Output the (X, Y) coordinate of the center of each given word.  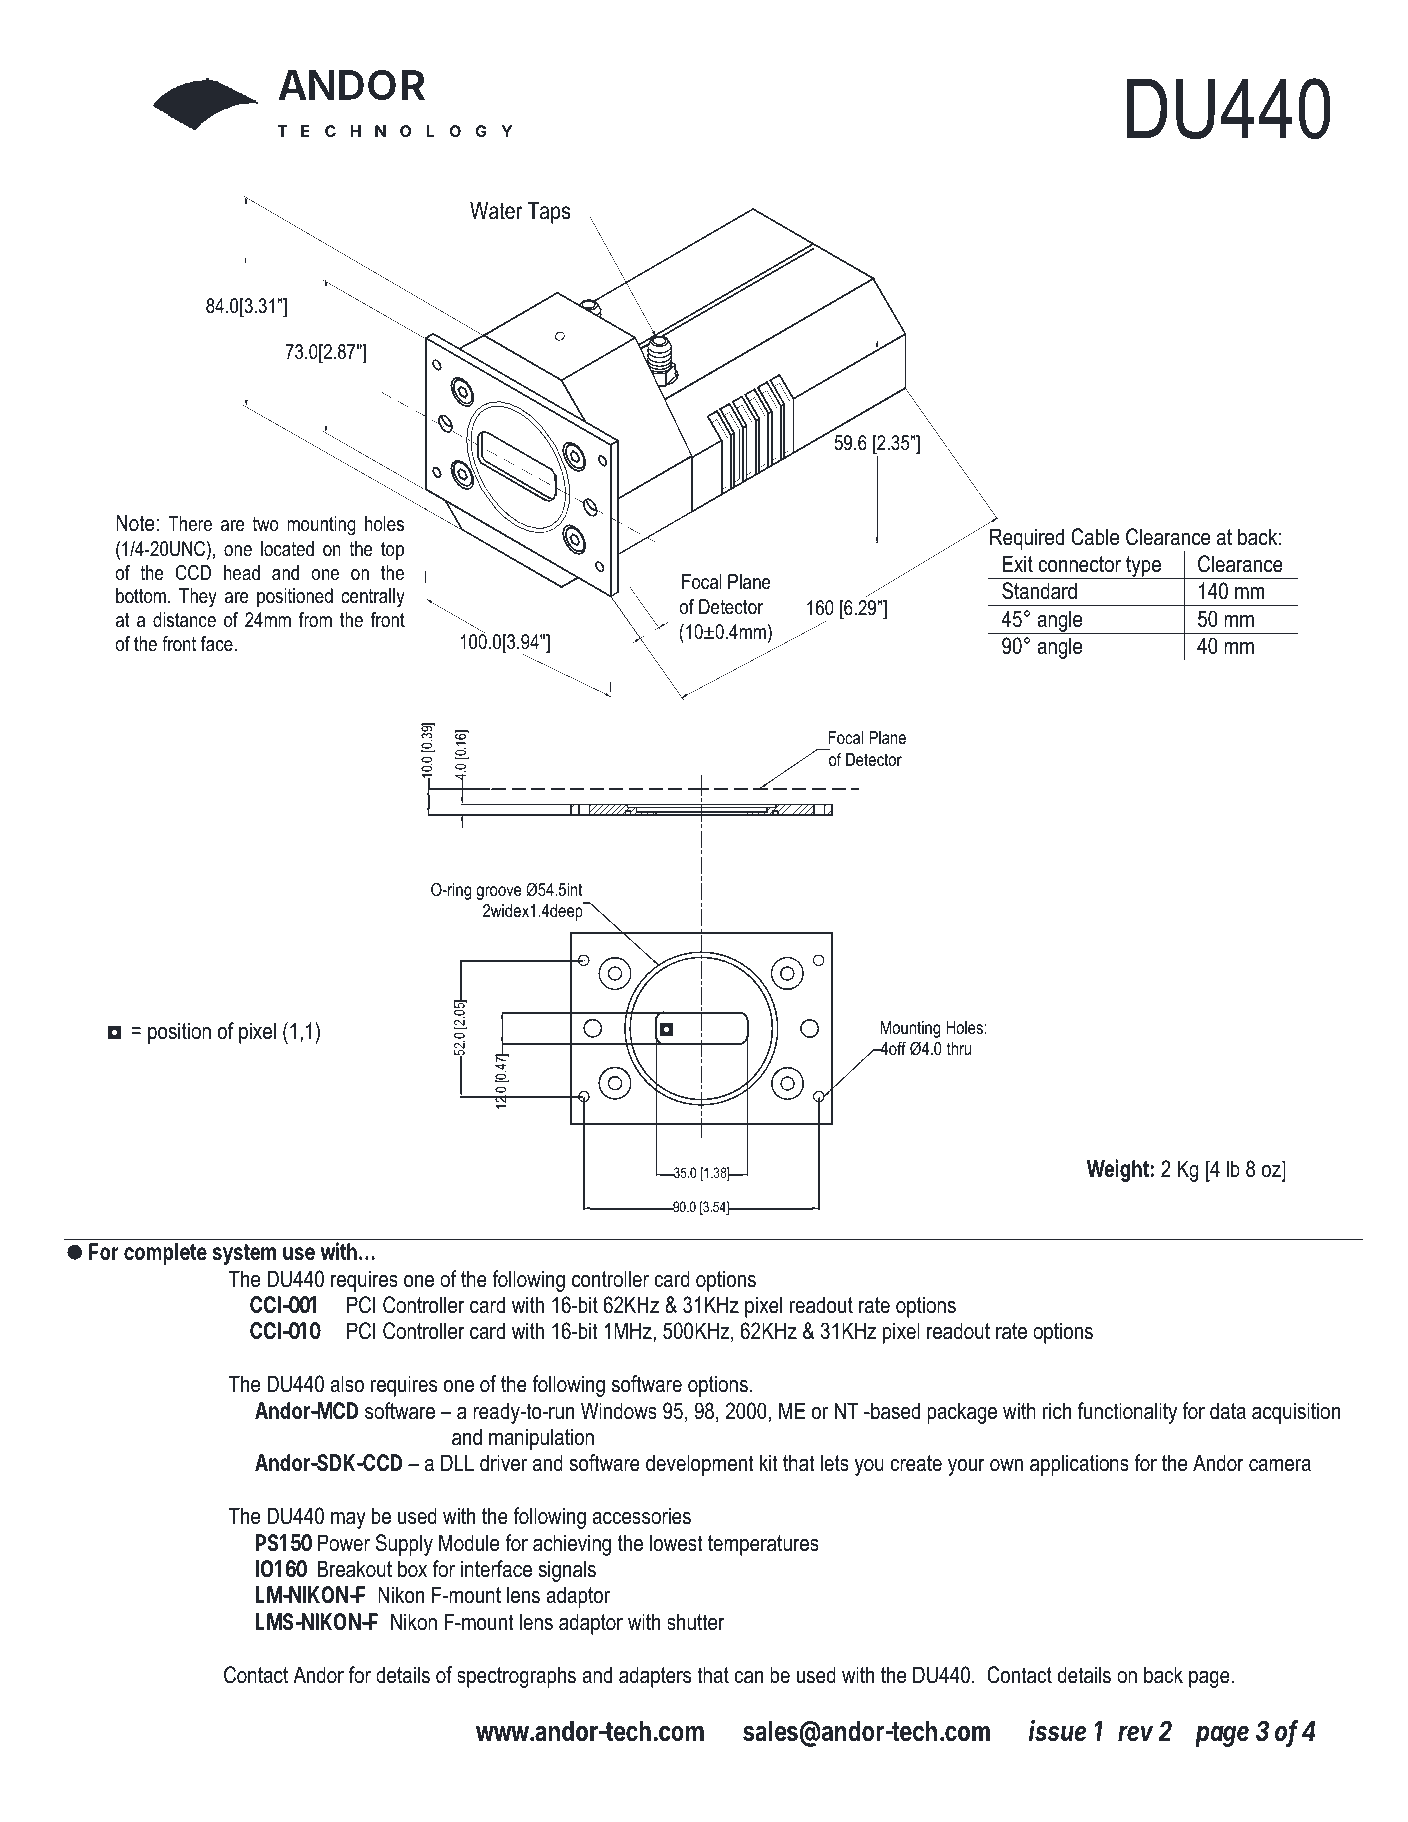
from (315, 620)
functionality (1127, 1413)
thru (959, 1048)
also (347, 1384)
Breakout (355, 1569)
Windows (619, 1411)
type (1143, 567)
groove (498, 893)
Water (496, 211)
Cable (1095, 537)
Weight (1118, 1170)
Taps (549, 213)
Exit (1018, 563)
